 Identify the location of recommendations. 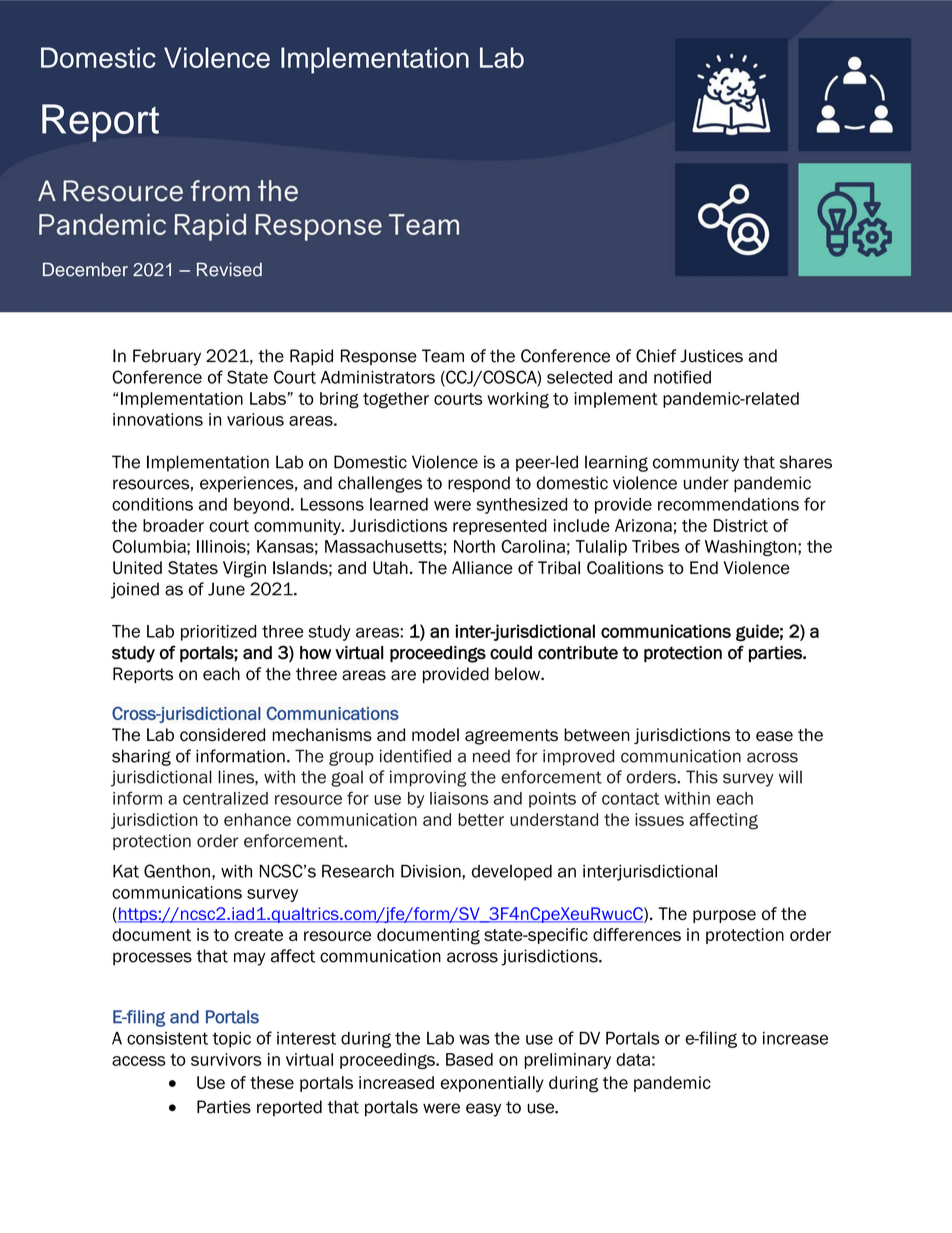
(728, 504).
